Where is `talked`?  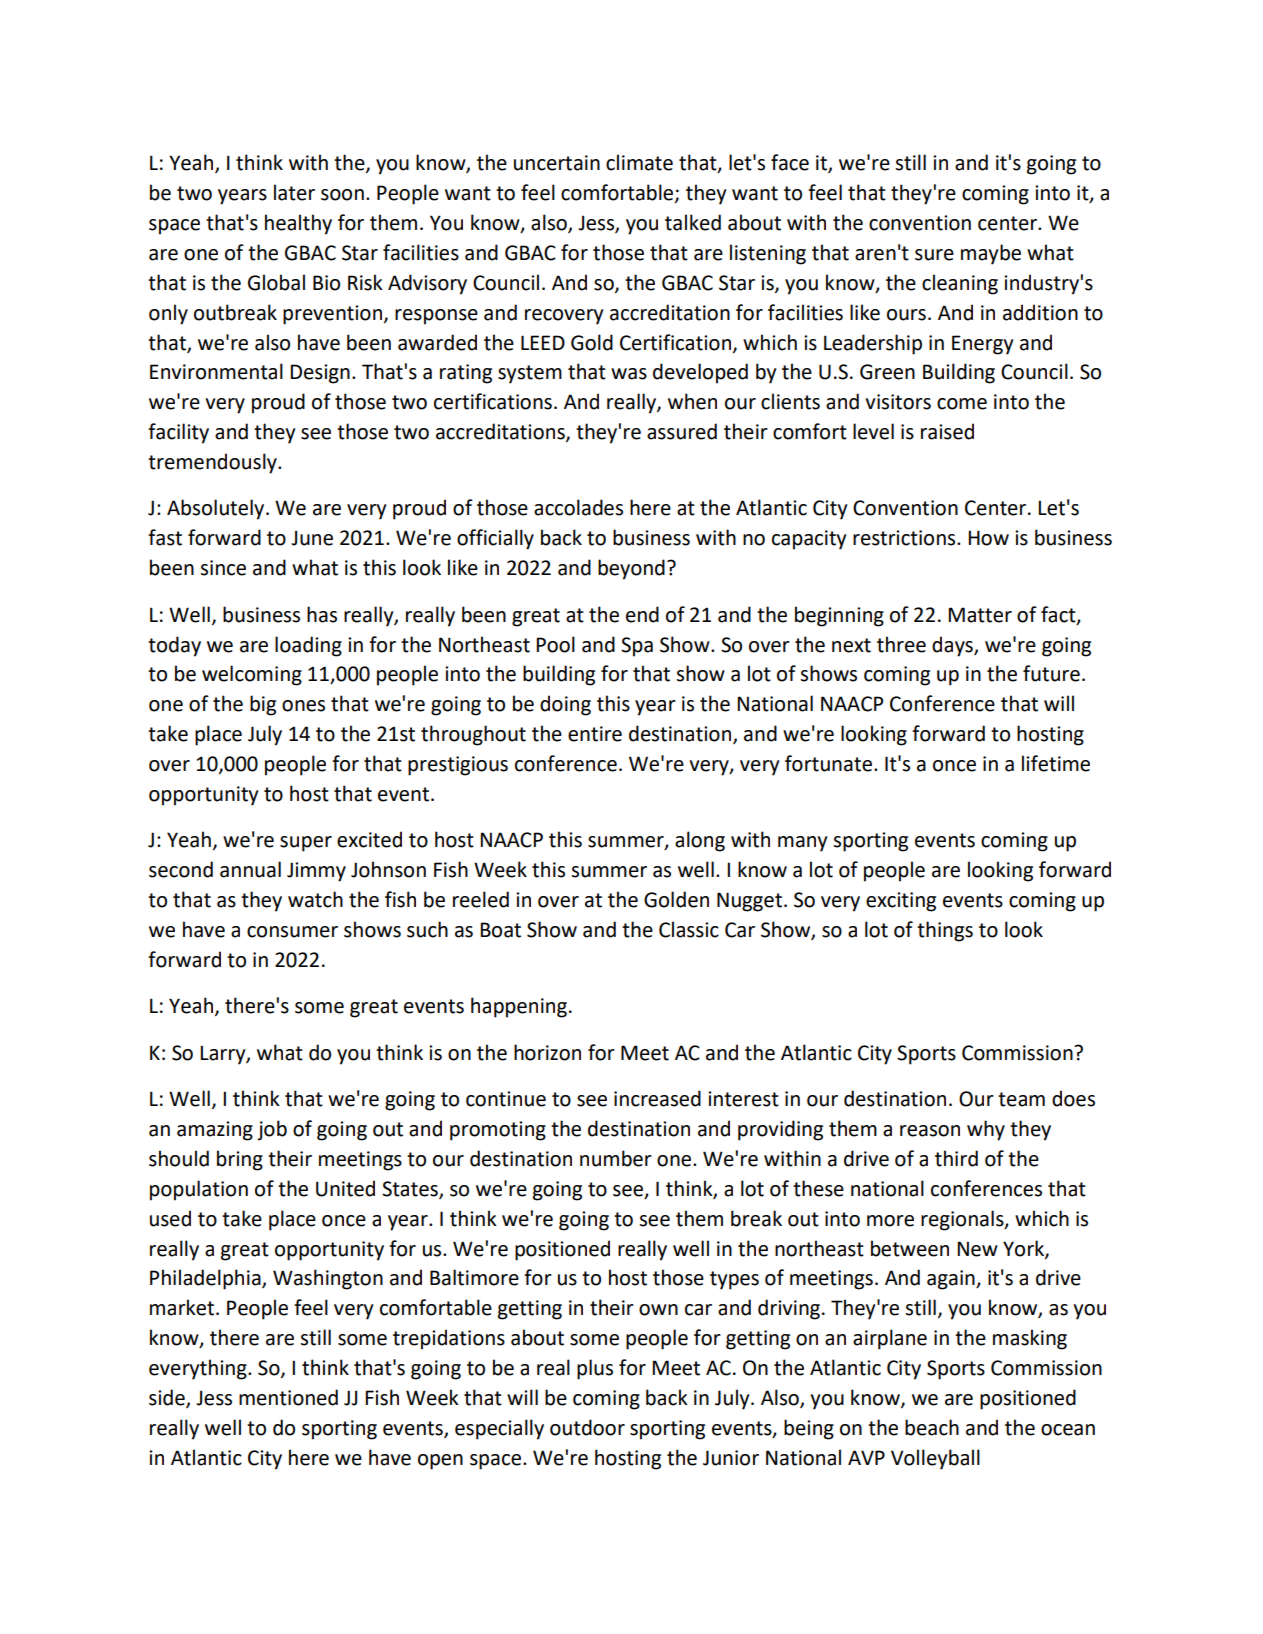 talked is located at coordinates (693, 222).
